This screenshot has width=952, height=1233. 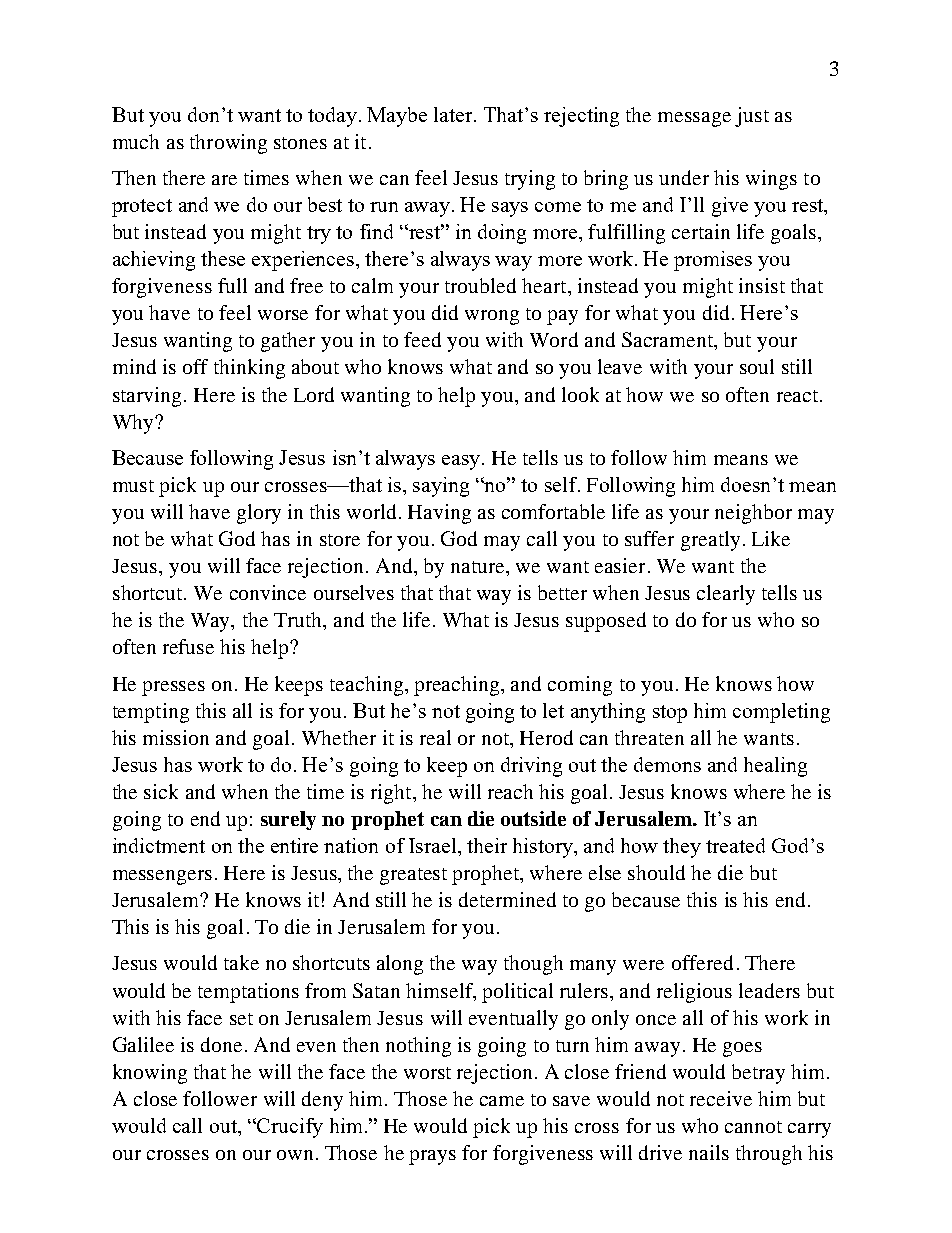 I want to click on cannot, so click(x=753, y=1127).
